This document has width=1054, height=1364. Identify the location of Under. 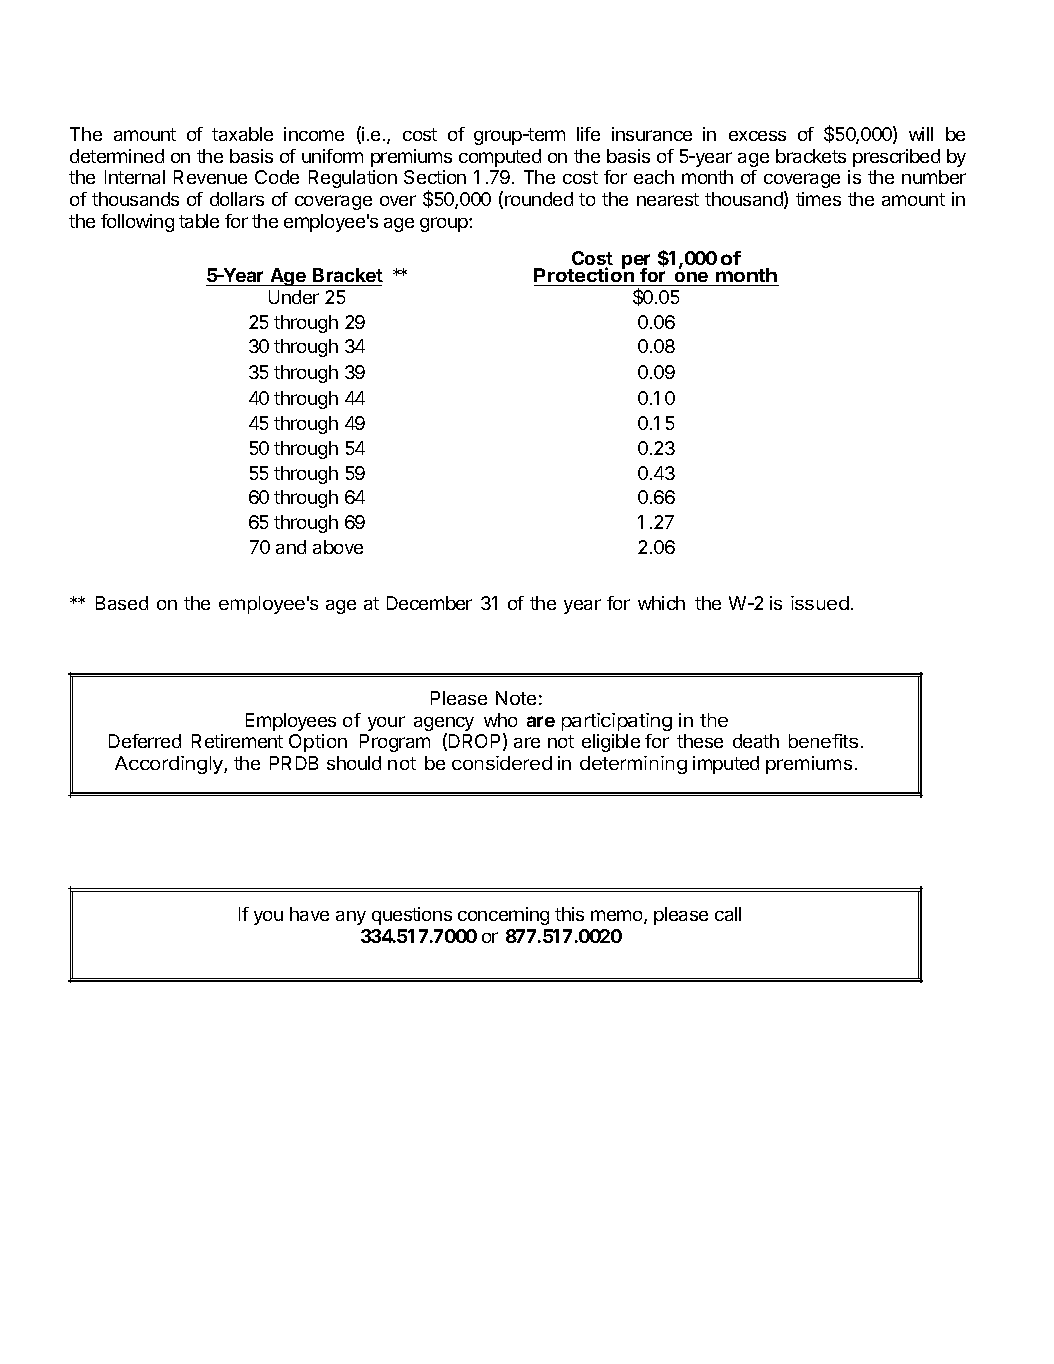
(294, 297).
